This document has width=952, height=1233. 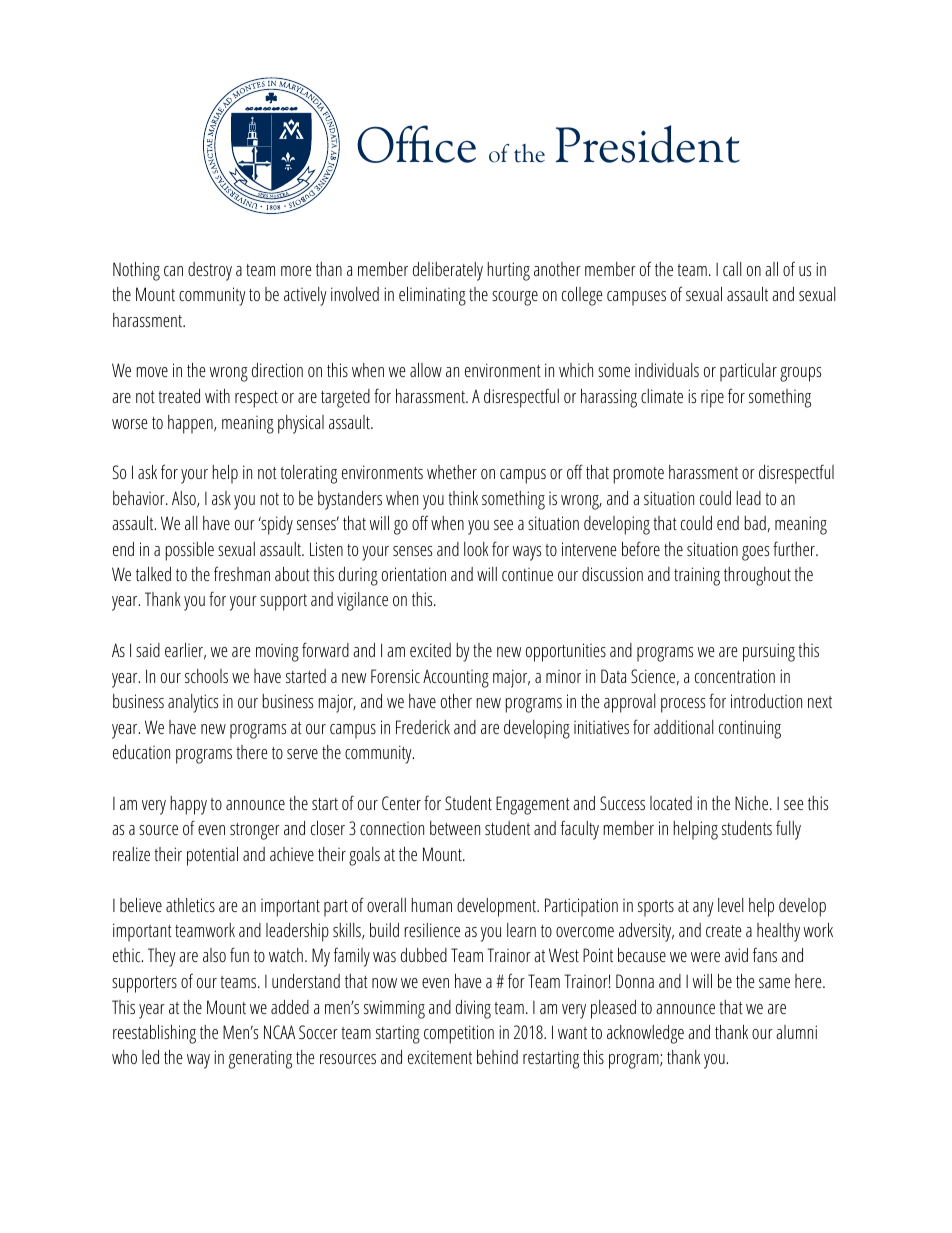 I want to click on schools, so click(x=206, y=676).
